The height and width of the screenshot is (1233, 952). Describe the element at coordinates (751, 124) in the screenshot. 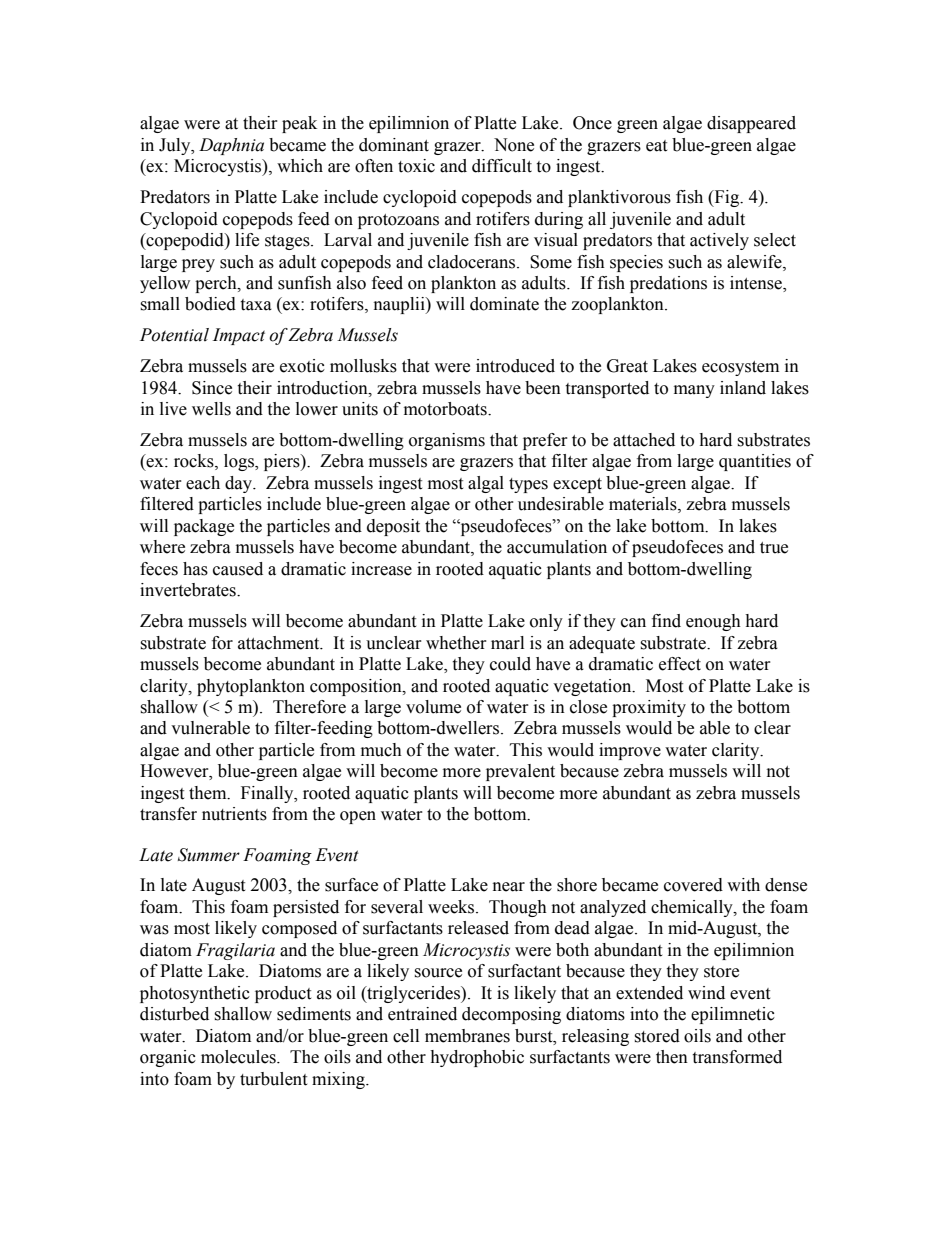

I see `disappeared` at that location.
